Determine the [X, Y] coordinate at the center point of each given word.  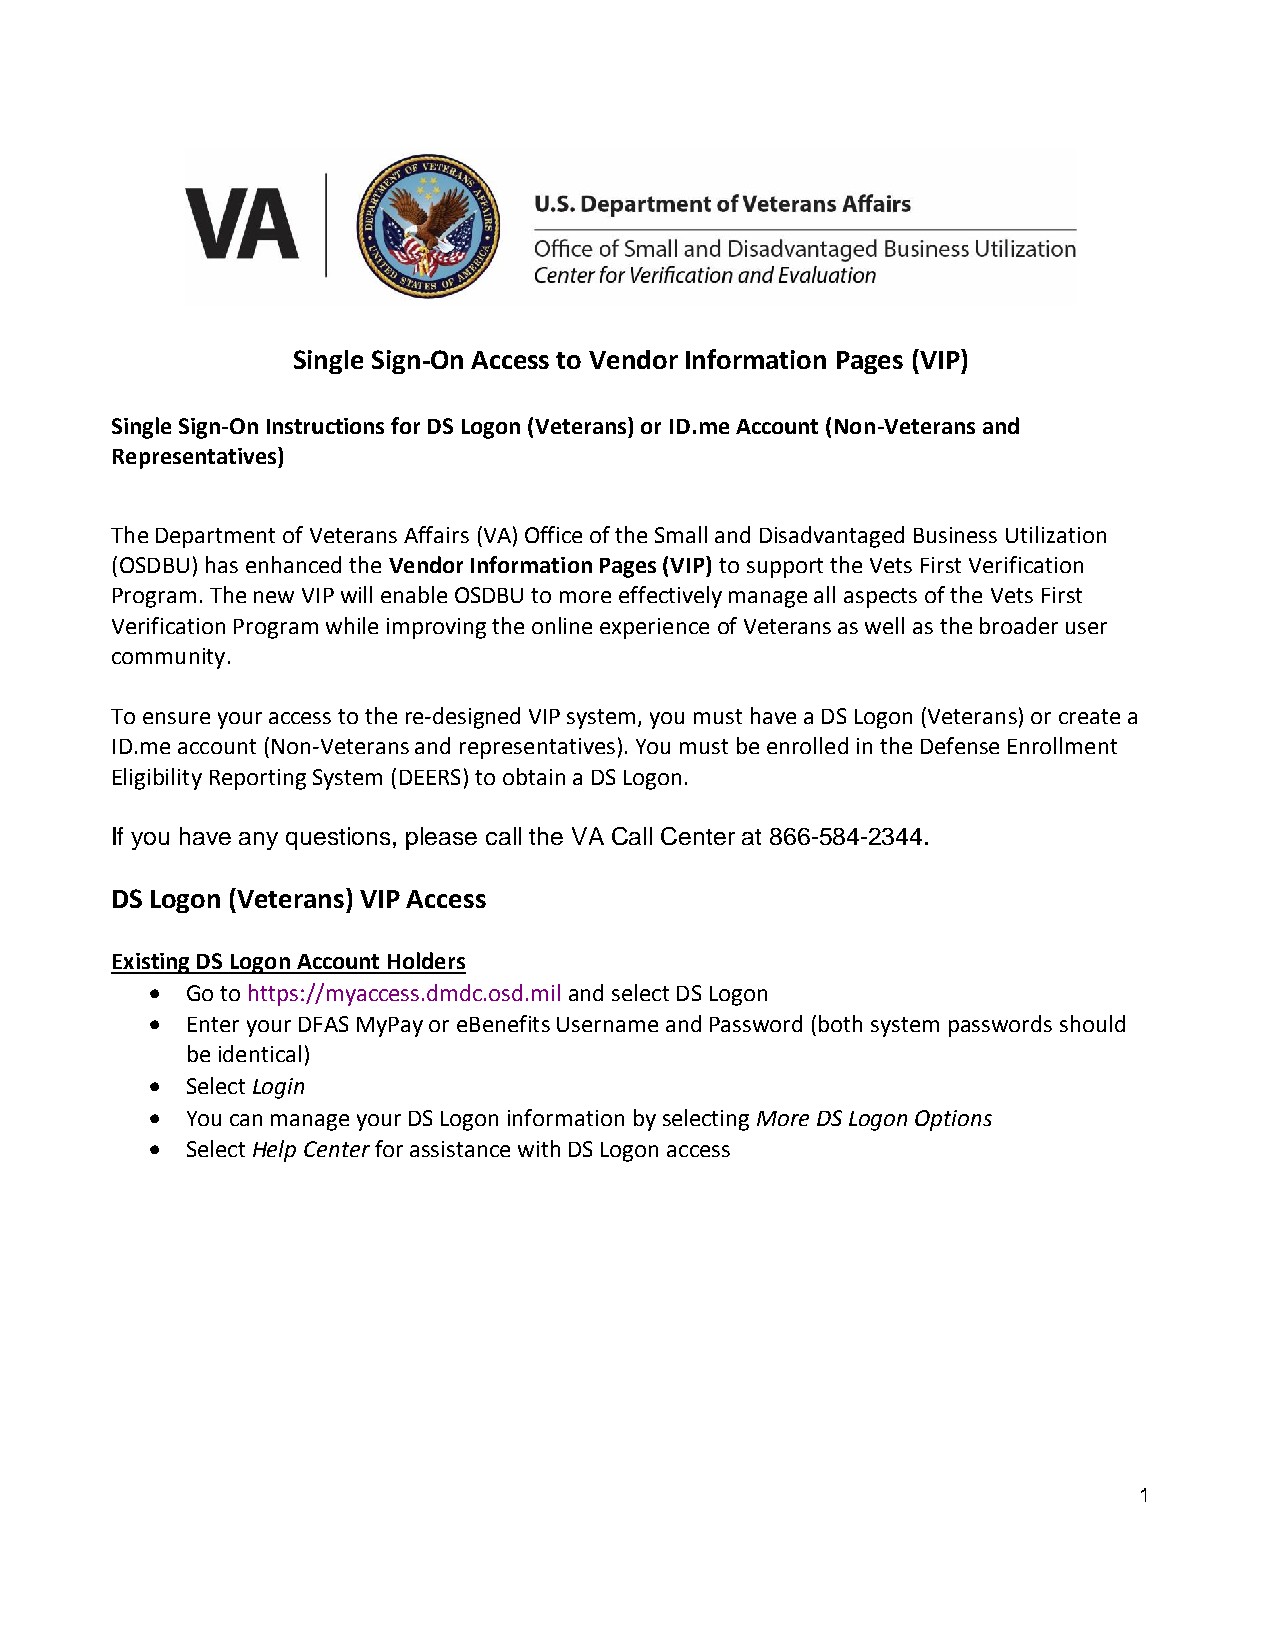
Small [681, 534]
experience [654, 628]
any [258, 841]
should [1092, 1023]
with [539, 1148]
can [246, 1120]
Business [955, 535]
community [168, 658]
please [441, 838]
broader [1019, 625]
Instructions [325, 426]
